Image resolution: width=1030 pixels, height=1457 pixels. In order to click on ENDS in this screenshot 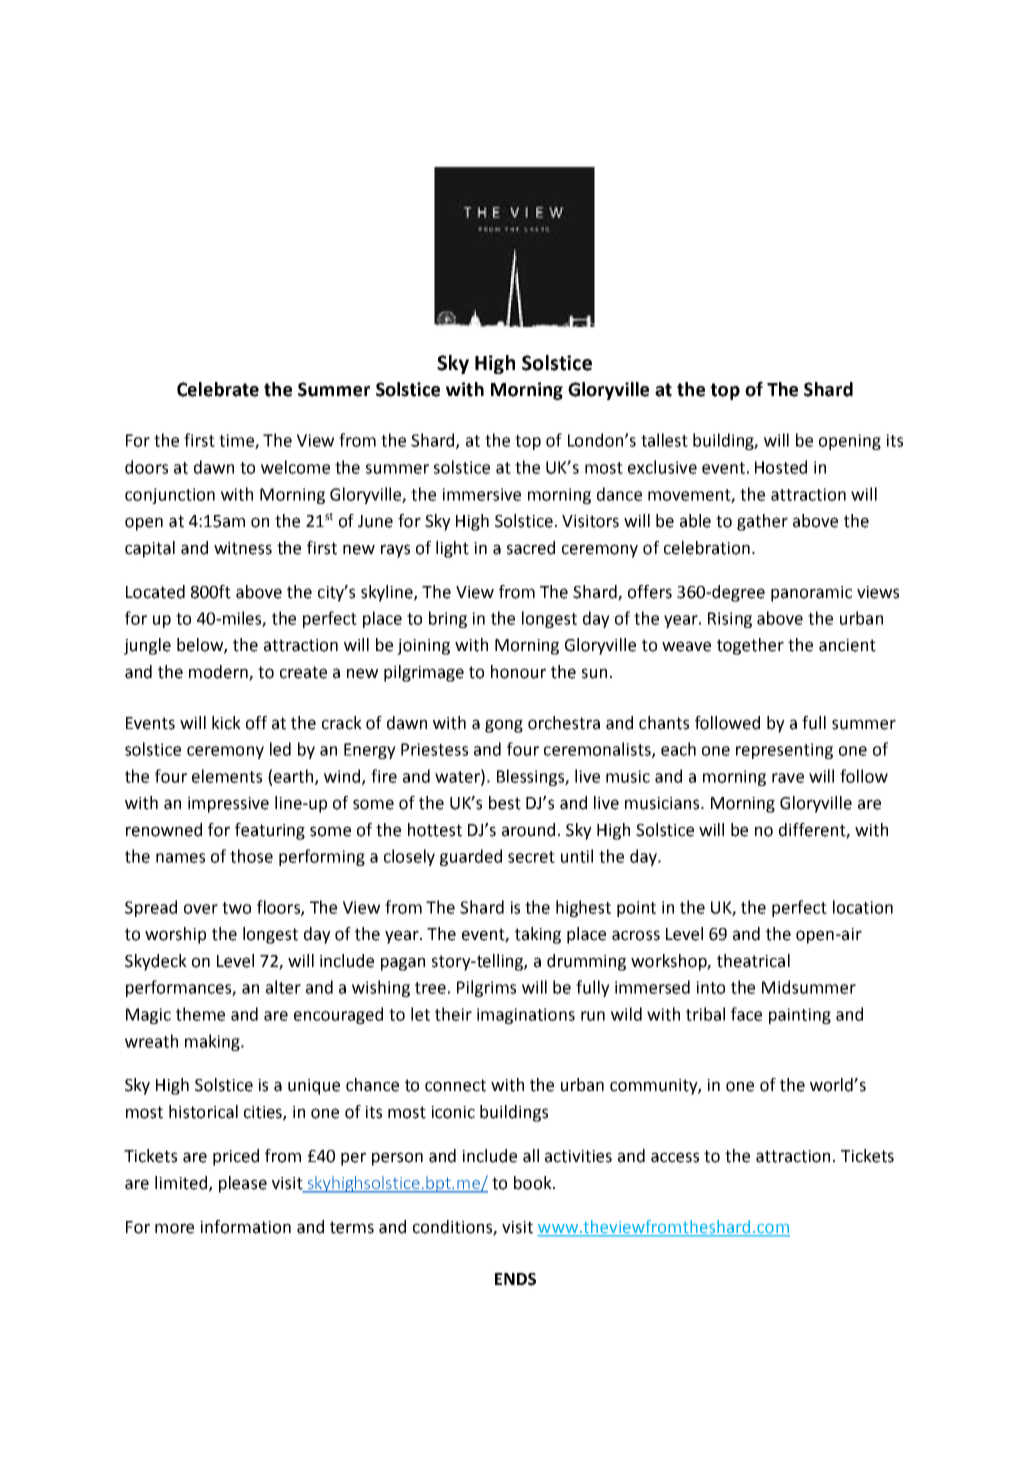, I will do `click(515, 1279)`.
